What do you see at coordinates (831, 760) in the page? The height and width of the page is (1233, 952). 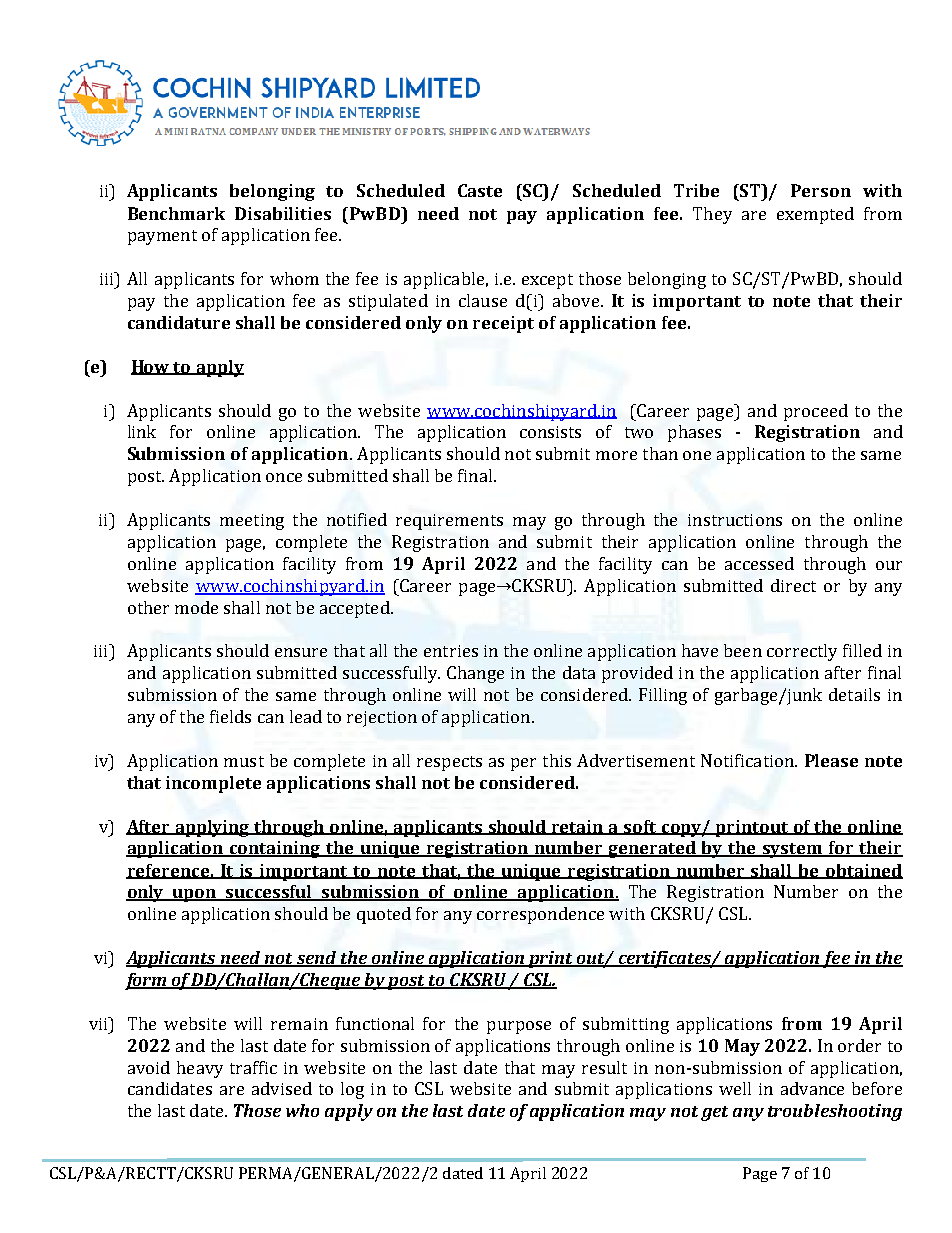 I see `Please` at bounding box center [831, 760].
